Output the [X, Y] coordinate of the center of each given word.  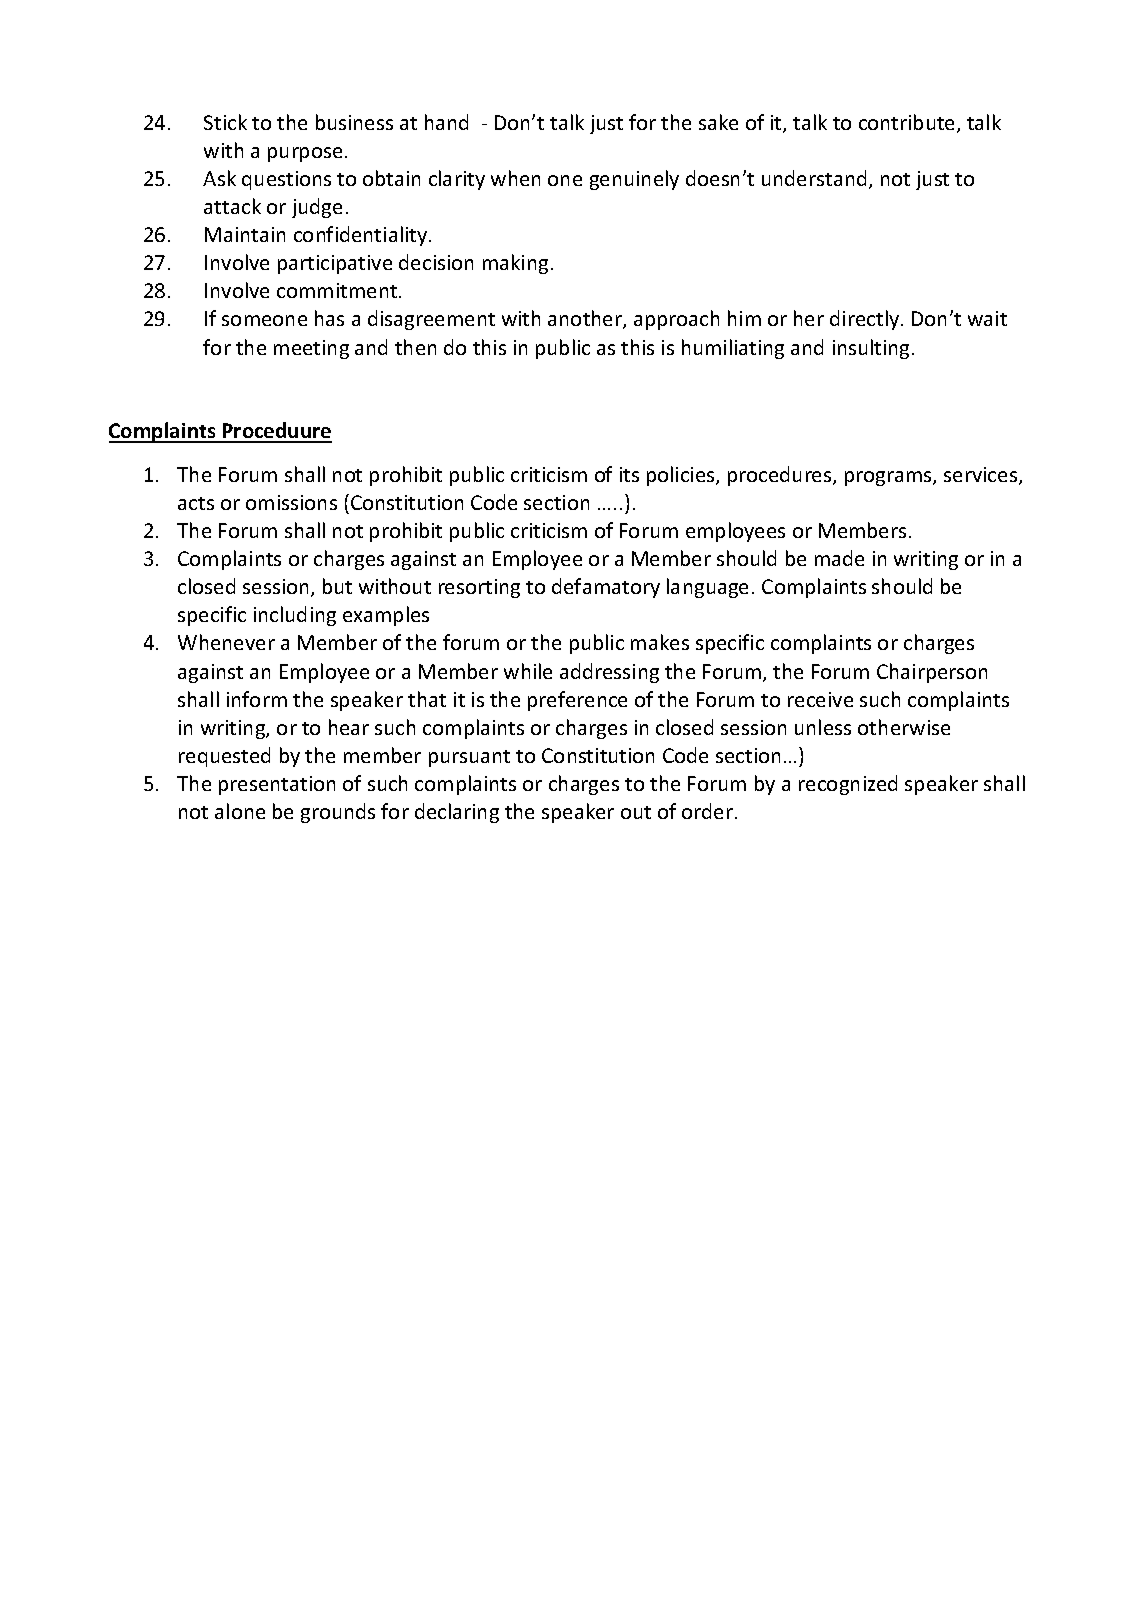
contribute [908, 123]
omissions [291, 502]
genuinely [634, 180]
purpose [305, 154]
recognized [848, 785]
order [707, 811]
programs [889, 478]
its [629, 474]
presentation [277, 785]
